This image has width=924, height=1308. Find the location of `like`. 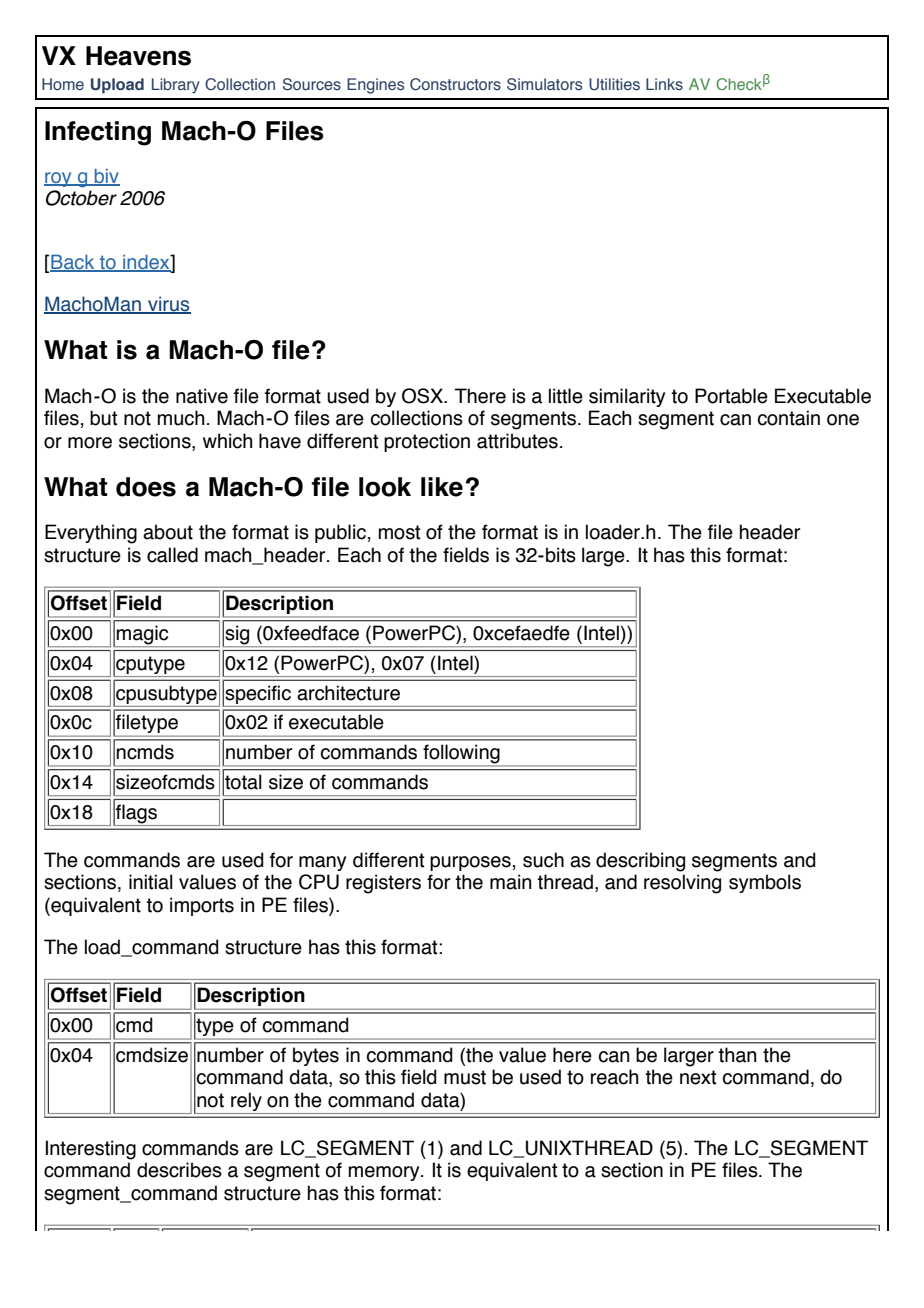

like is located at coordinates (442, 487).
